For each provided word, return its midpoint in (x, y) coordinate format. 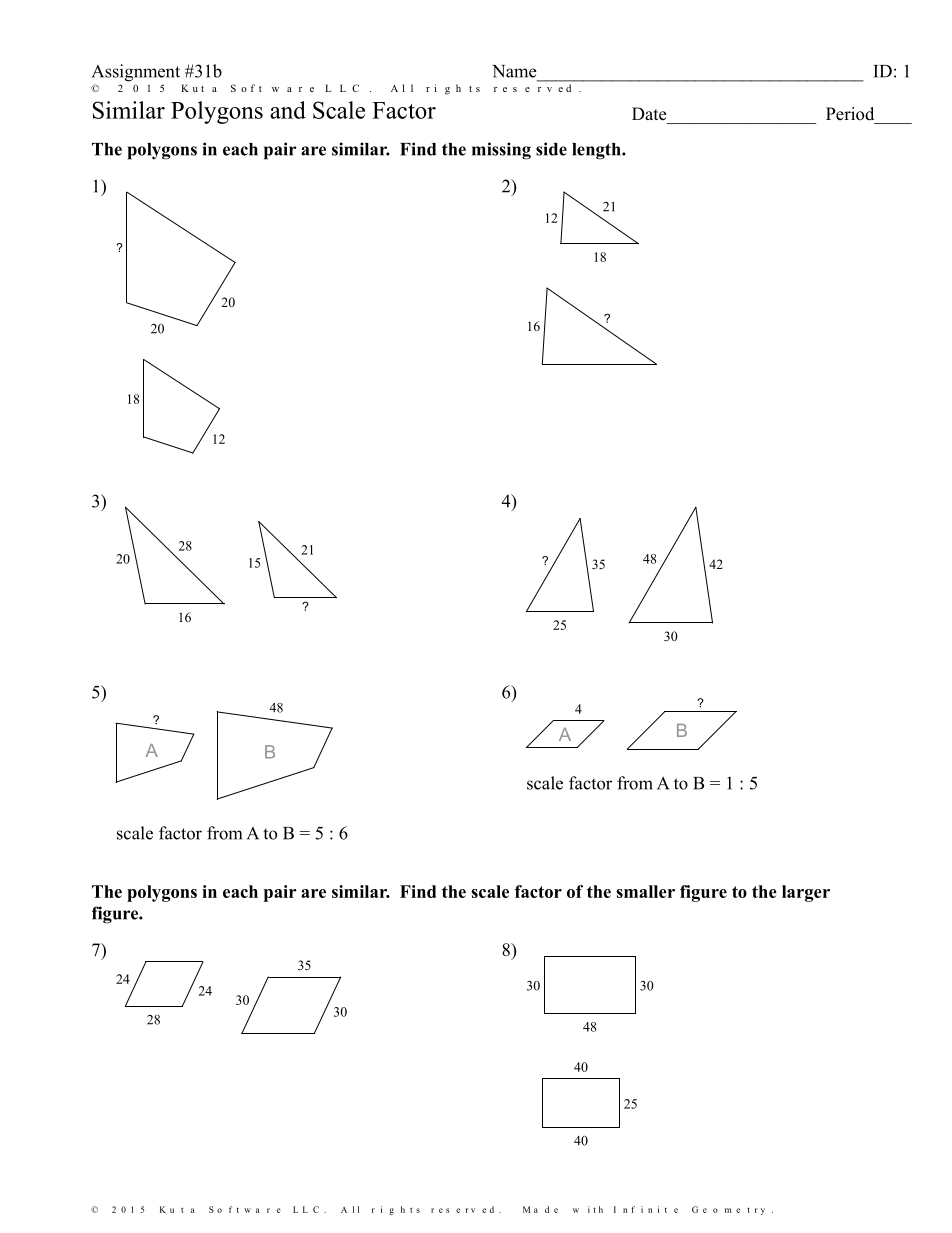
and (288, 110)
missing (501, 151)
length (597, 151)
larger (806, 893)
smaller (645, 891)
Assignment (136, 73)
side (551, 149)
